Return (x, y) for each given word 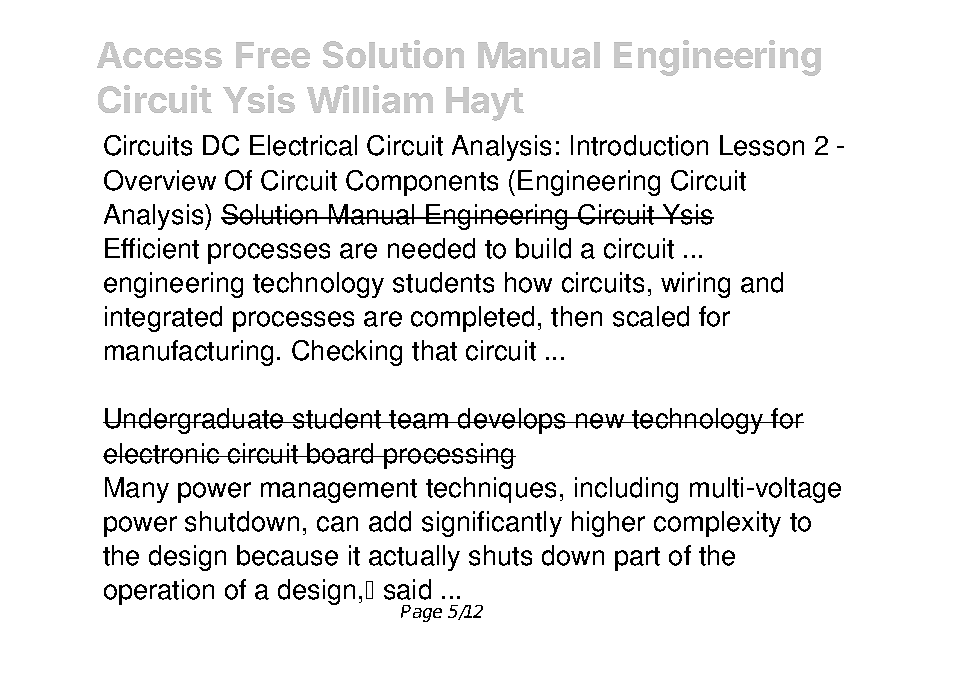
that (434, 350)
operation (159, 592)
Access (159, 55)
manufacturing (189, 353)
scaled (651, 316)
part (637, 559)
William (370, 99)
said (407, 589)
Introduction (639, 145)
